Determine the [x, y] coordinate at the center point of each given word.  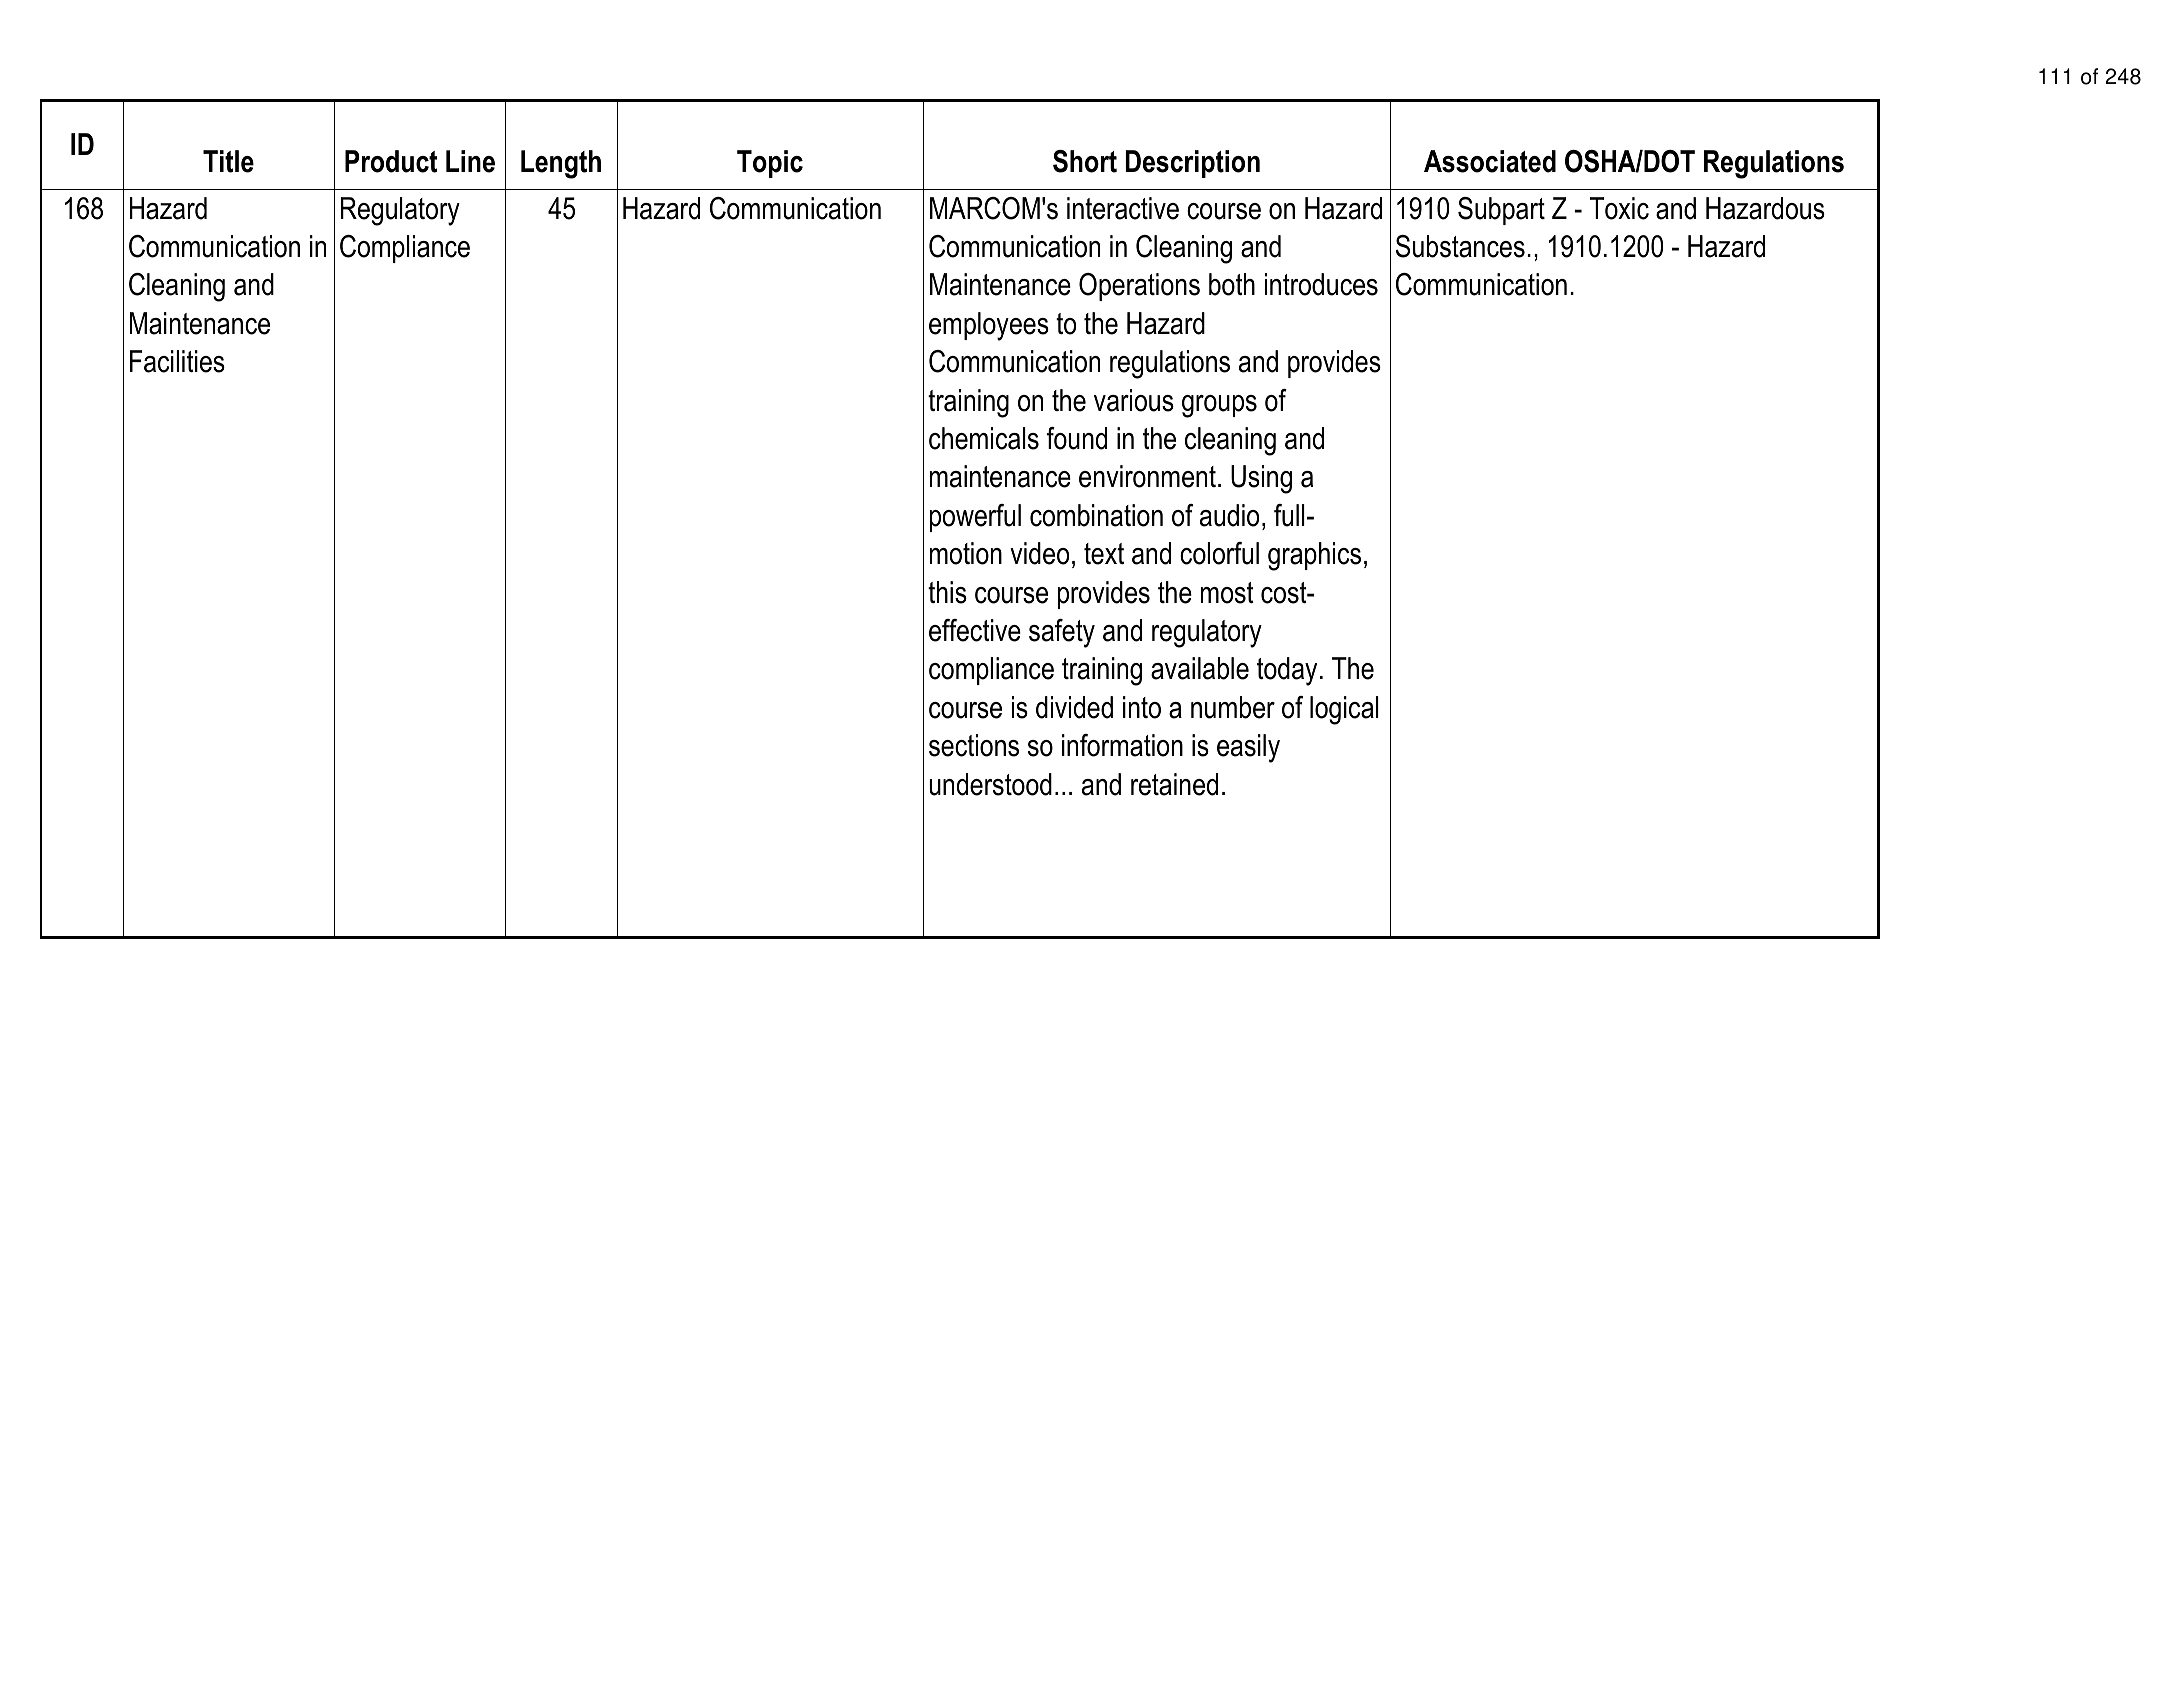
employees [989, 326]
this [947, 592]
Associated [1490, 161]
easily [1248, 748]
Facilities [177, 361]
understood [990, 784]
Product [391, 161]
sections [974, 745]
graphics [1314, 556]
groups [1219, 406]
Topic [770, 164]
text [1104, 554]
